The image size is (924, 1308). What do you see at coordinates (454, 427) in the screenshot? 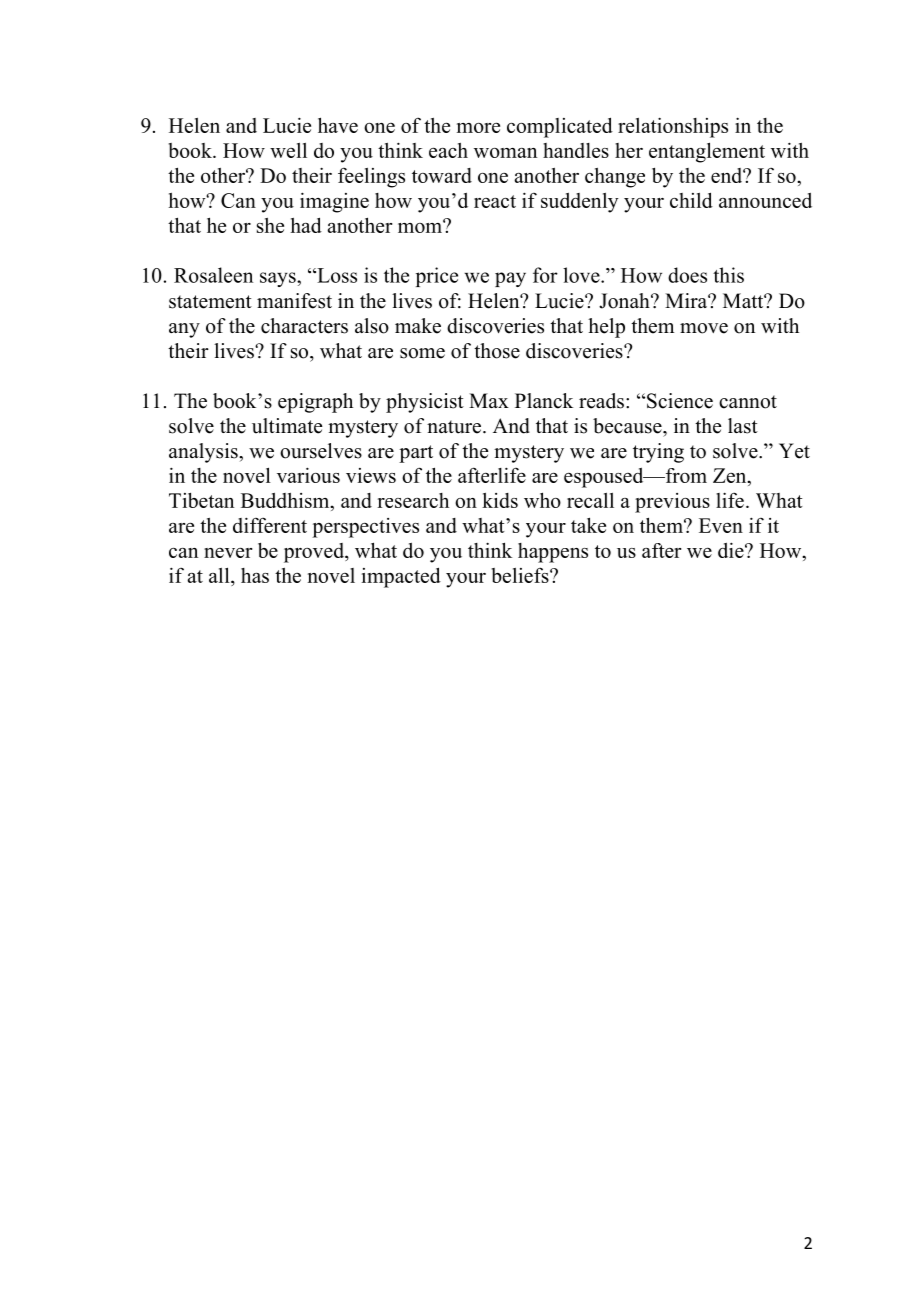
I see `nature` at bounding box center [454, 427].
